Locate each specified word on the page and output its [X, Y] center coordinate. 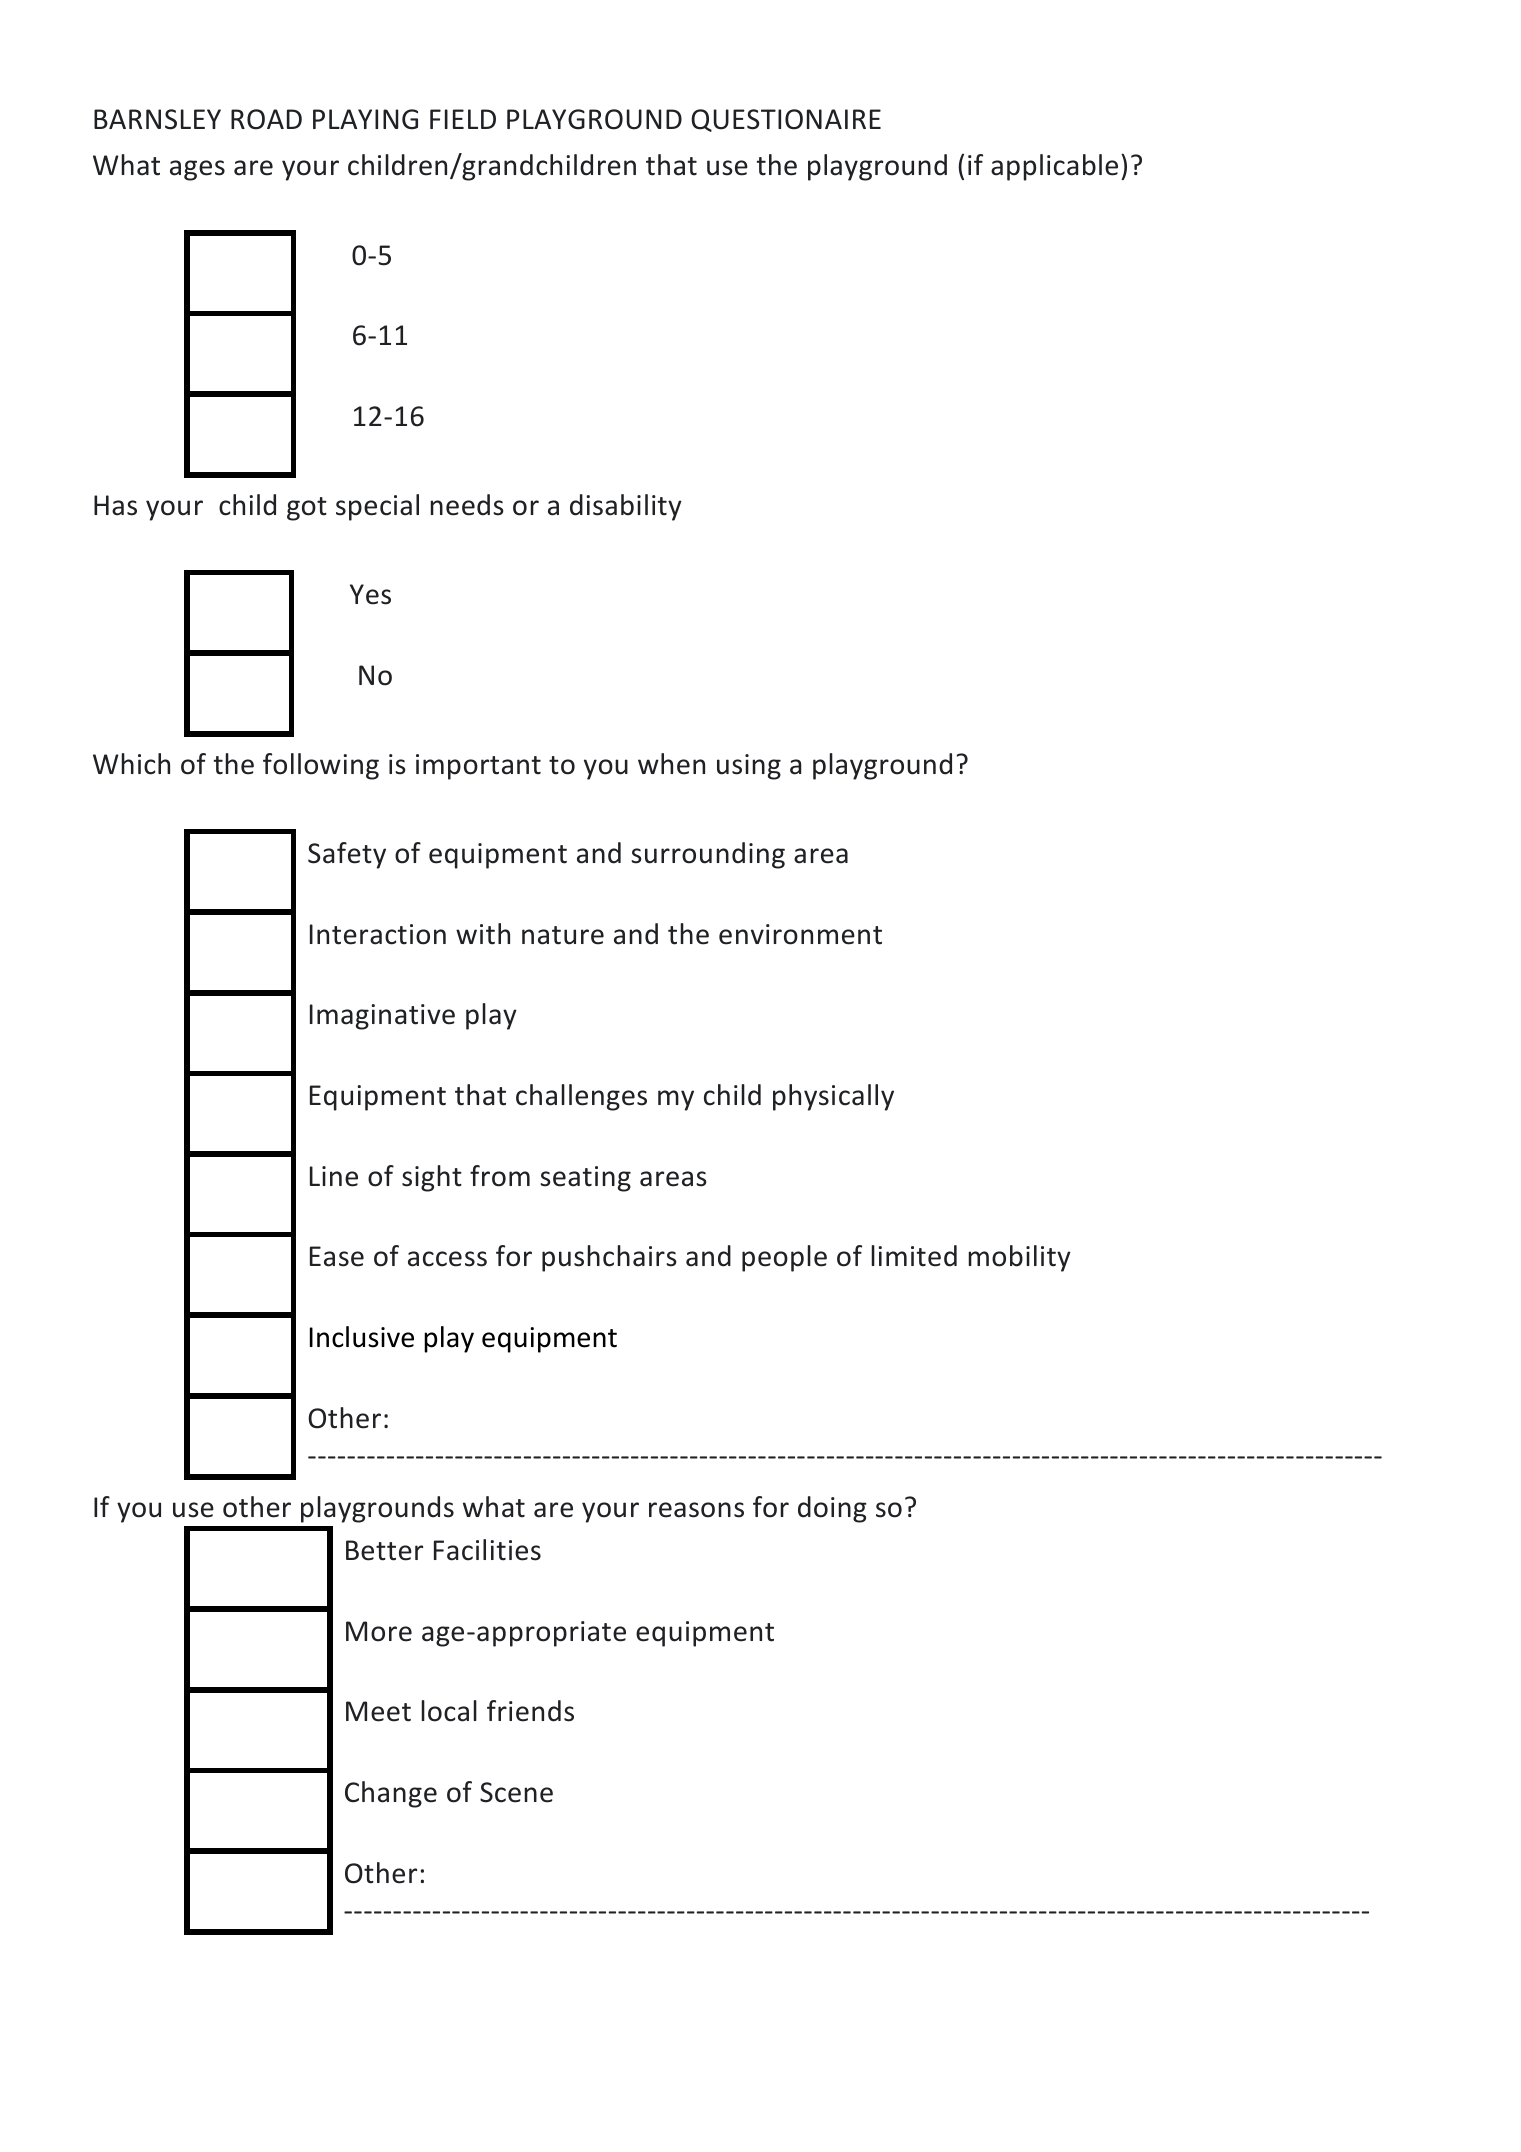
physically [833, 1097]
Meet [378, 1711]
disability [626, 507]
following [321, 766]
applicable [1054, 167]
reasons [696, 1510]
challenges [581, 1097]
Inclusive [362, 1337]
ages [197, 170]
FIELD [463, 119]
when [671, 764]
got [307, 509]
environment [800, 934]
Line [334, 1176]
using [749, 767]
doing [832, 1509]
